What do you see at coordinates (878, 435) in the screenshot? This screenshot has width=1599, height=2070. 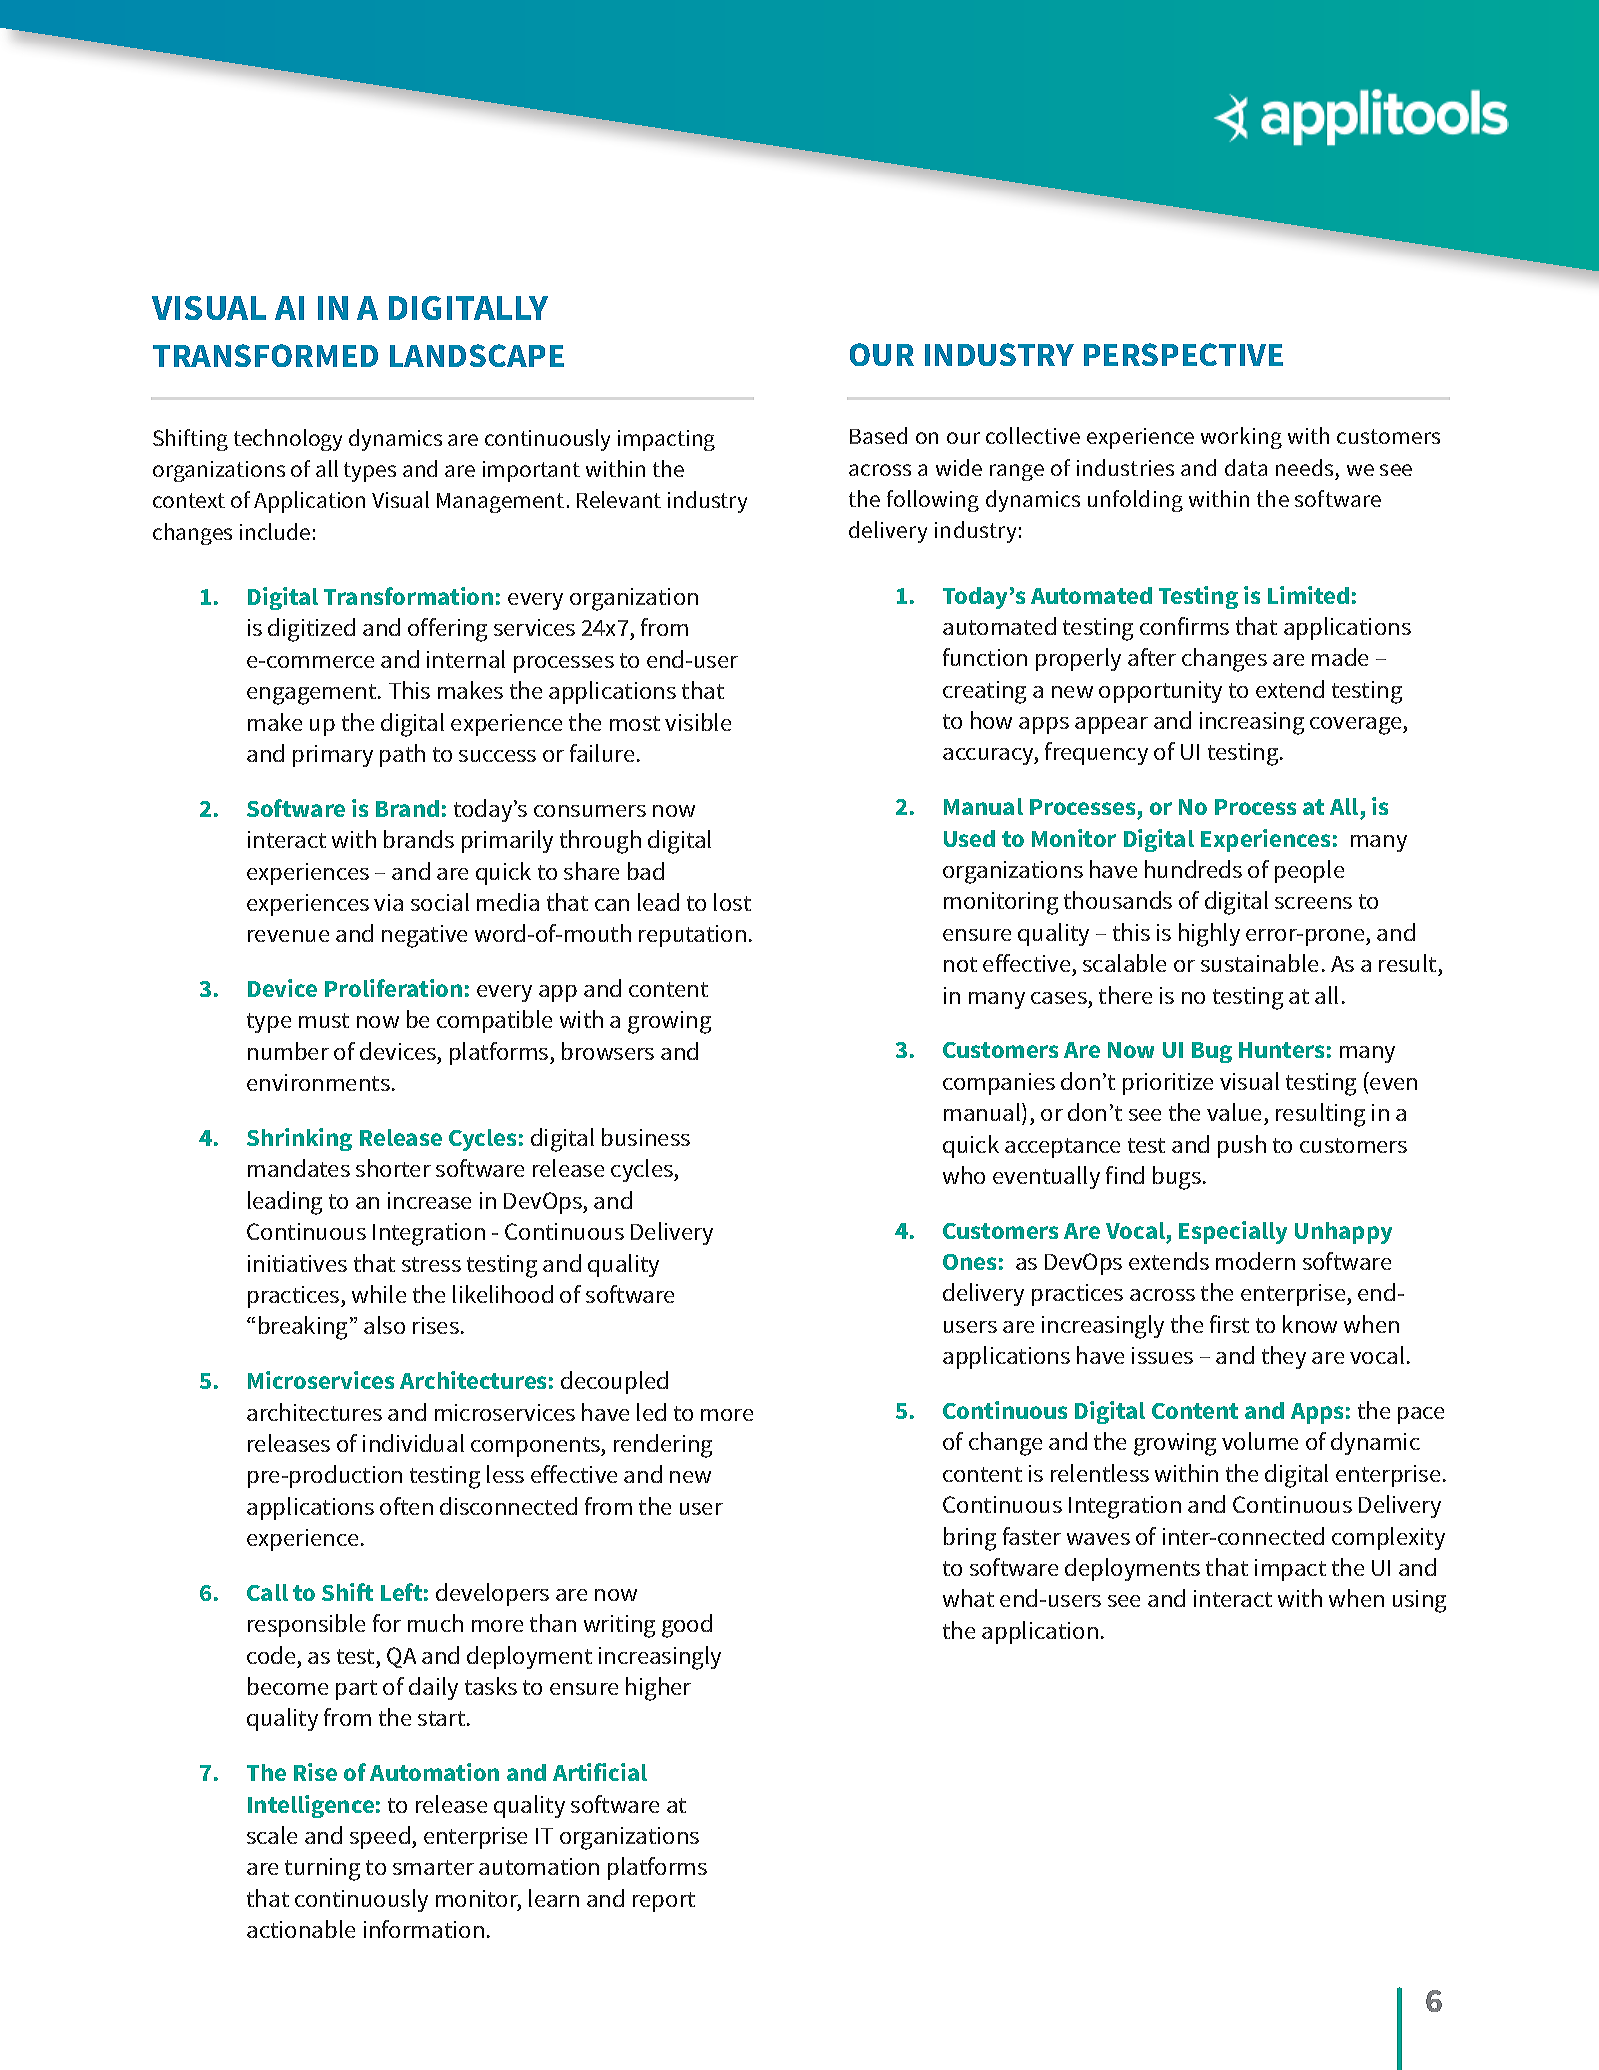 I see `Based` at bounding box center [878, 435].
